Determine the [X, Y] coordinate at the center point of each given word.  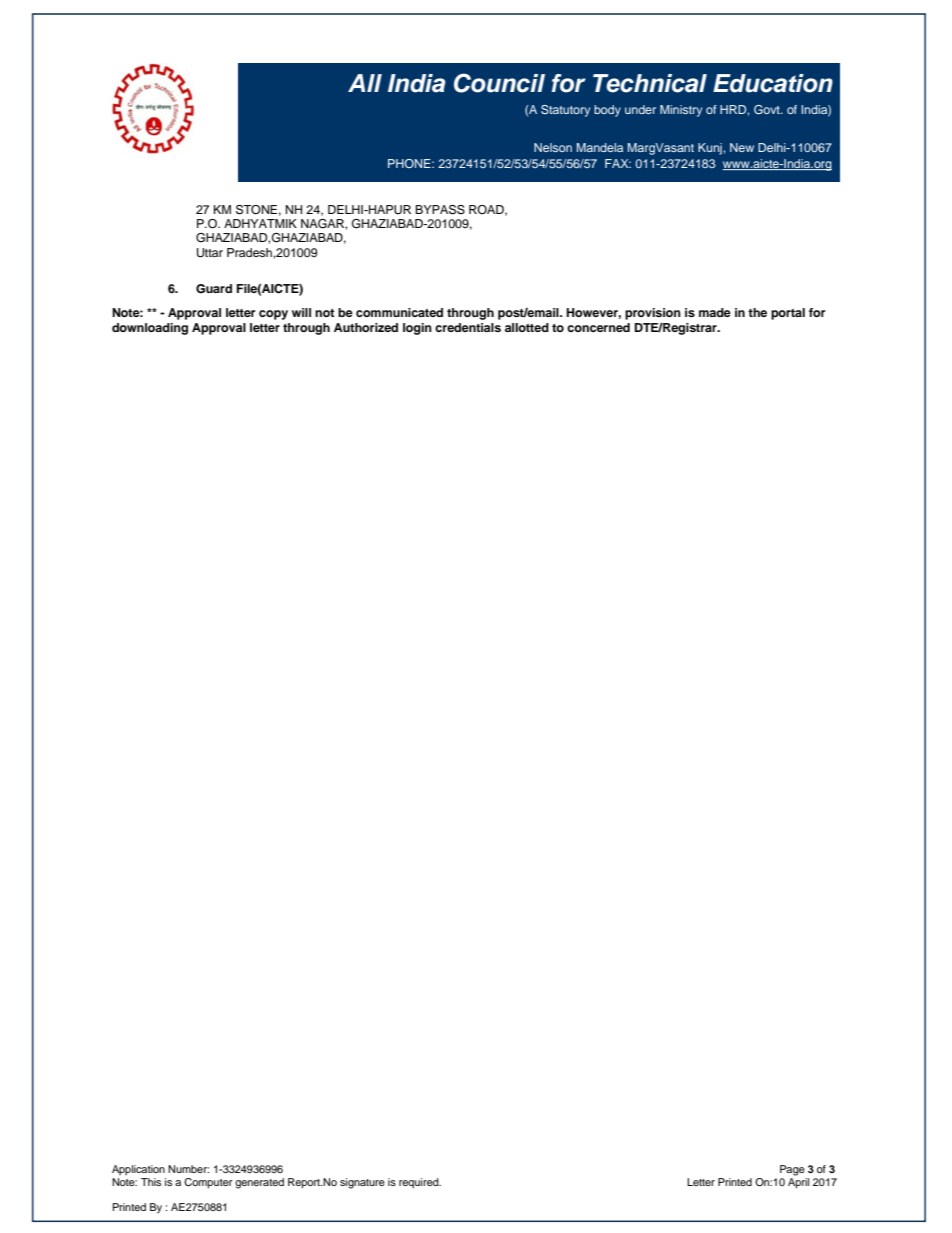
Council [499, 83]
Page [792, 1170]
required [420, 1183]
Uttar [210, 253]
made [715, 312]
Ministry [681, 111]
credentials [468, 327]
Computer [208, 1183]
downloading [150, 329]
